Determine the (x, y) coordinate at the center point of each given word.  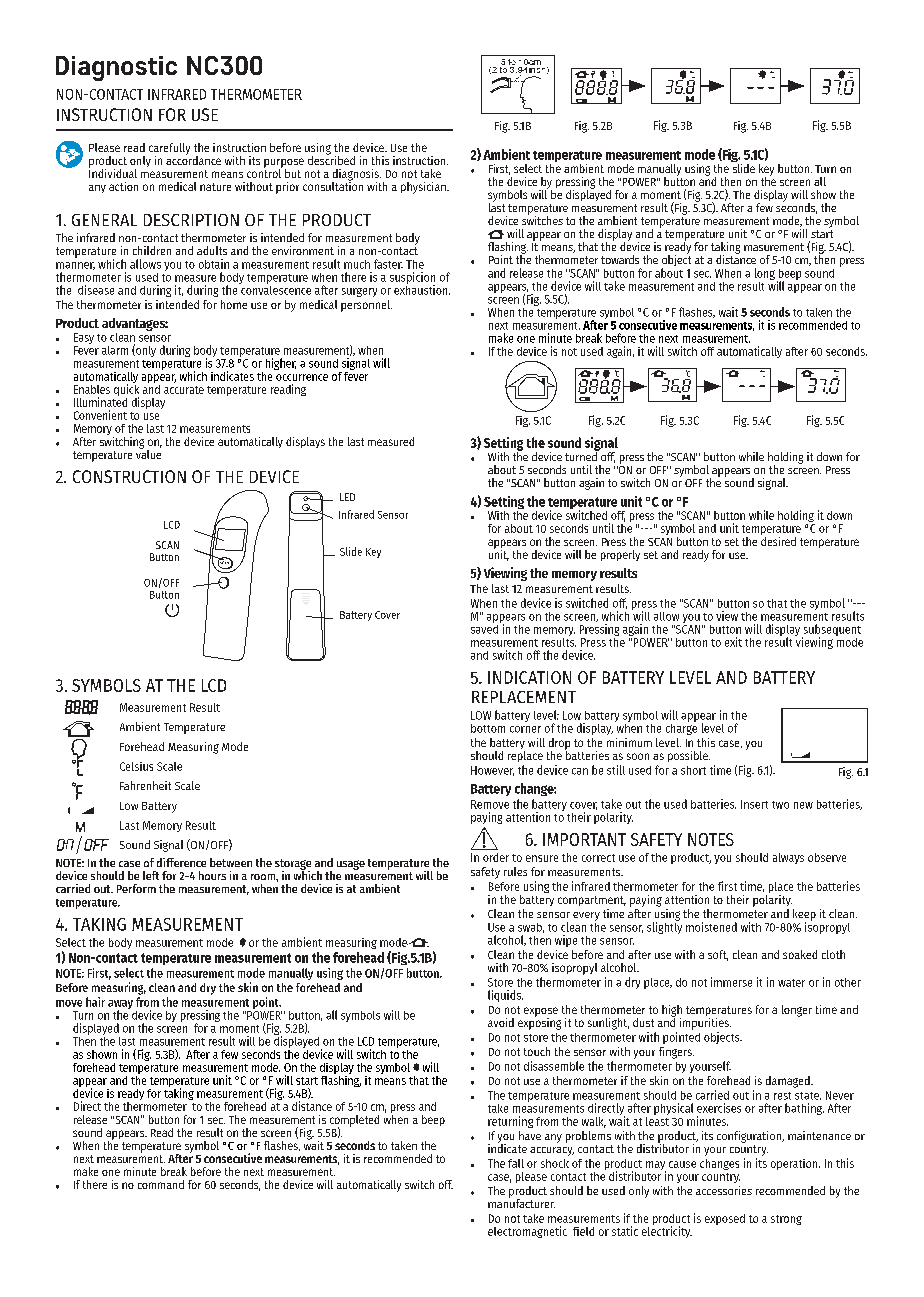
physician (424, 188)
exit (733, 642)
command (161, 1184)
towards (620, 259)
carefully (169, 150)
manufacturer (521, 1202)
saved (484, 628)
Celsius (136, 766)
